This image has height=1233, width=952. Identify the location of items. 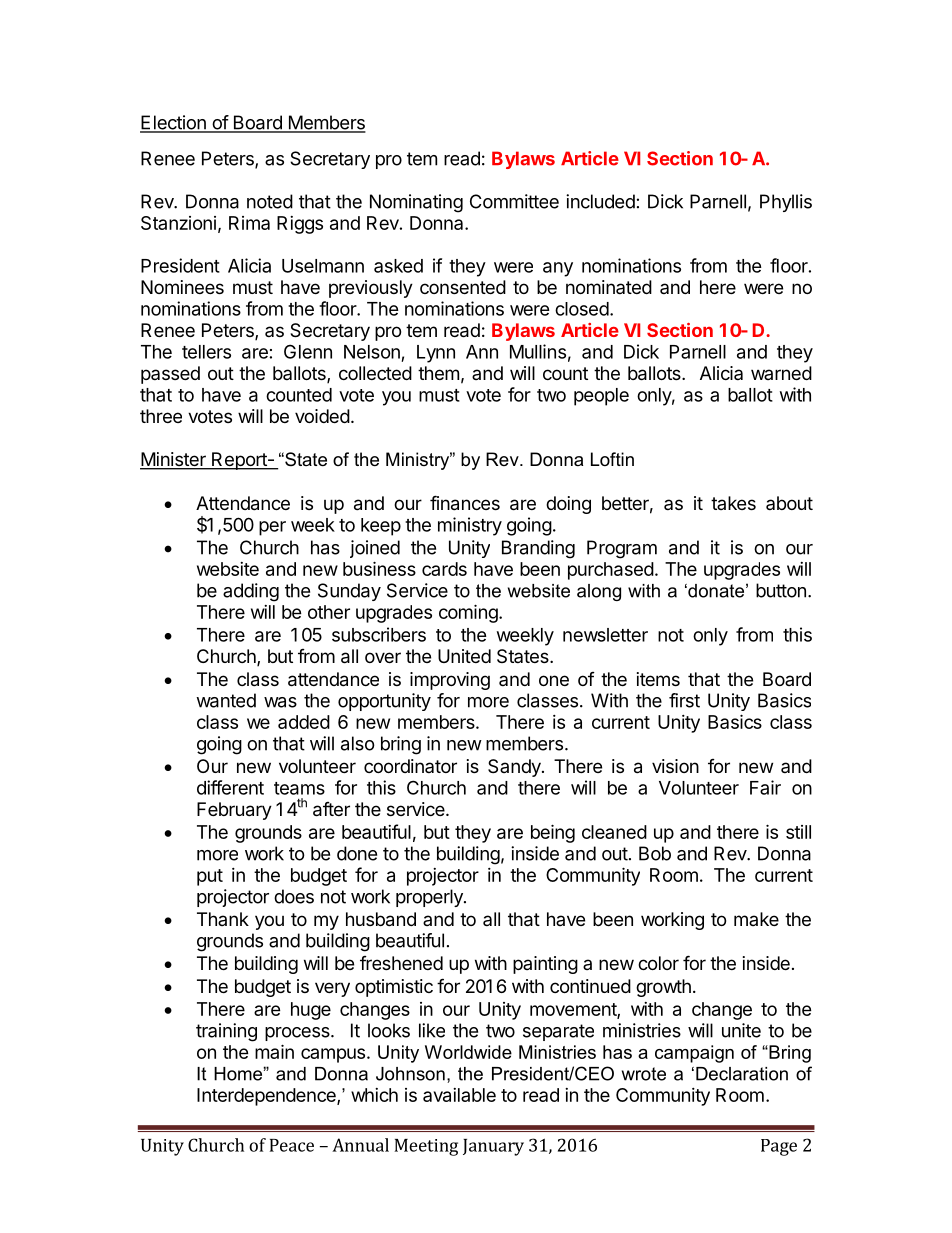
(658, 679).
